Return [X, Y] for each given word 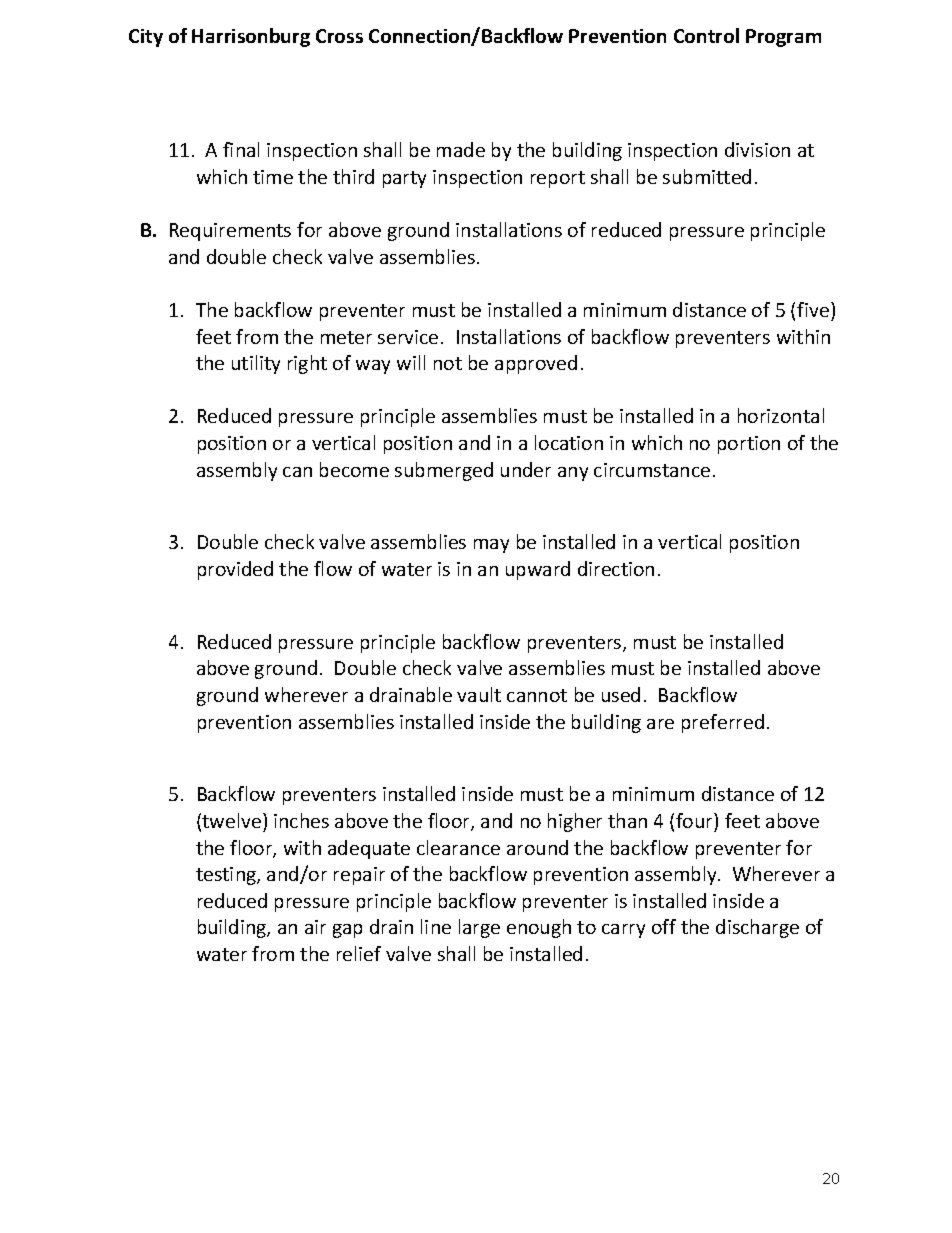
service [408, 337]
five [813, 309]
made [461, 149]
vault [479, 694]
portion [749, 445]
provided [235, 570]
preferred [723, 723]
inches [301, 820]
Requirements [230, 232]
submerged [444, 471]
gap [347, 931]
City [146, 38]
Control [706, 35]
